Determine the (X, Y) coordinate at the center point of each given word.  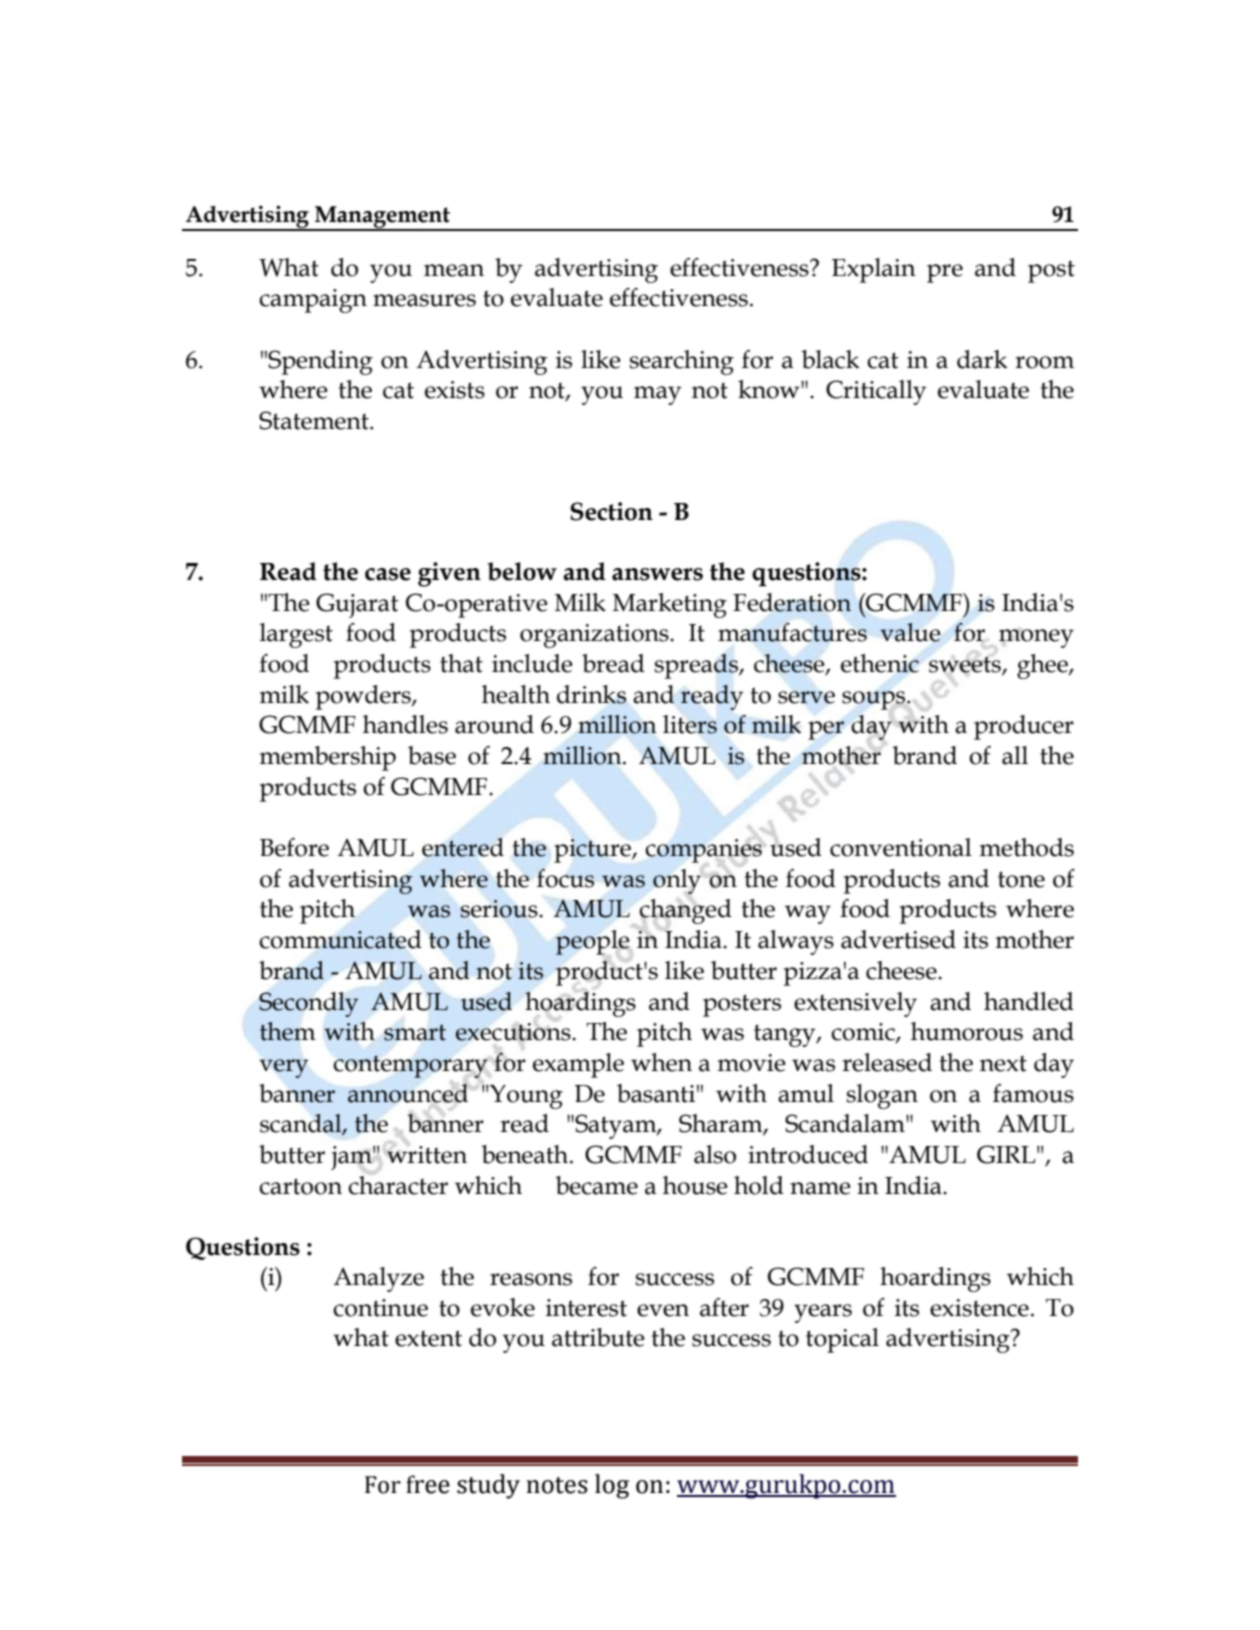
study (488, 1486)
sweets (966, 665)
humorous (967, 1031)
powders (364, 697)
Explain (874, 270)
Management (383, 218)
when (661, 1062)
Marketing (670, 605)
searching (682, 362)
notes (557, 1485)
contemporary (411, 1066)
